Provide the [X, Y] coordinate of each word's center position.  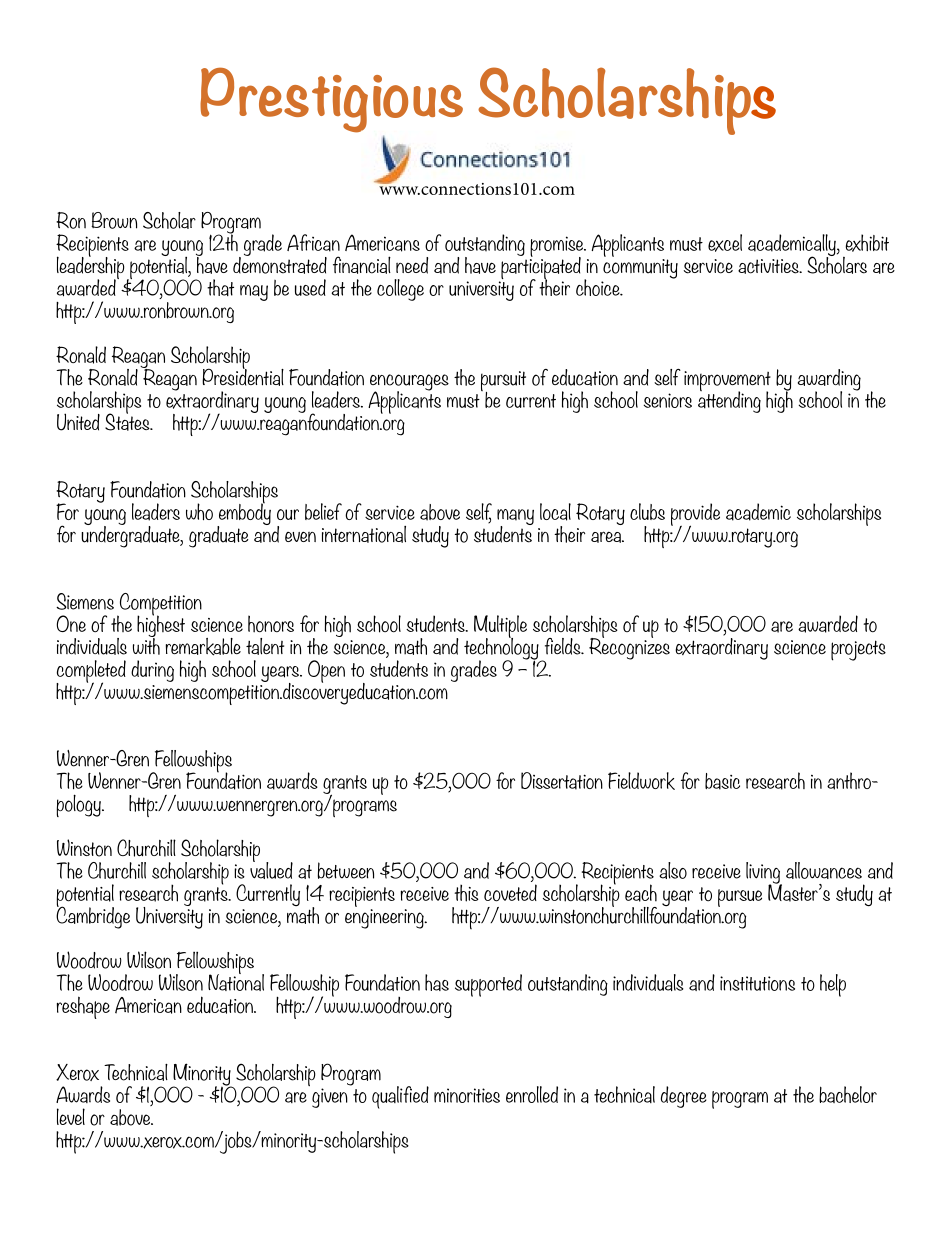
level [71, 1116]
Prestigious [331, 100]
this [466, 893]
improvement [727, 382]
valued [271, 869]
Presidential [243, 376]
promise [557, 247]
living [764, 874]
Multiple [500, 627]
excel [725, 243]
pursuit [503, 382]
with [146, 645]
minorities [467, 1095]
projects [858, 650]
